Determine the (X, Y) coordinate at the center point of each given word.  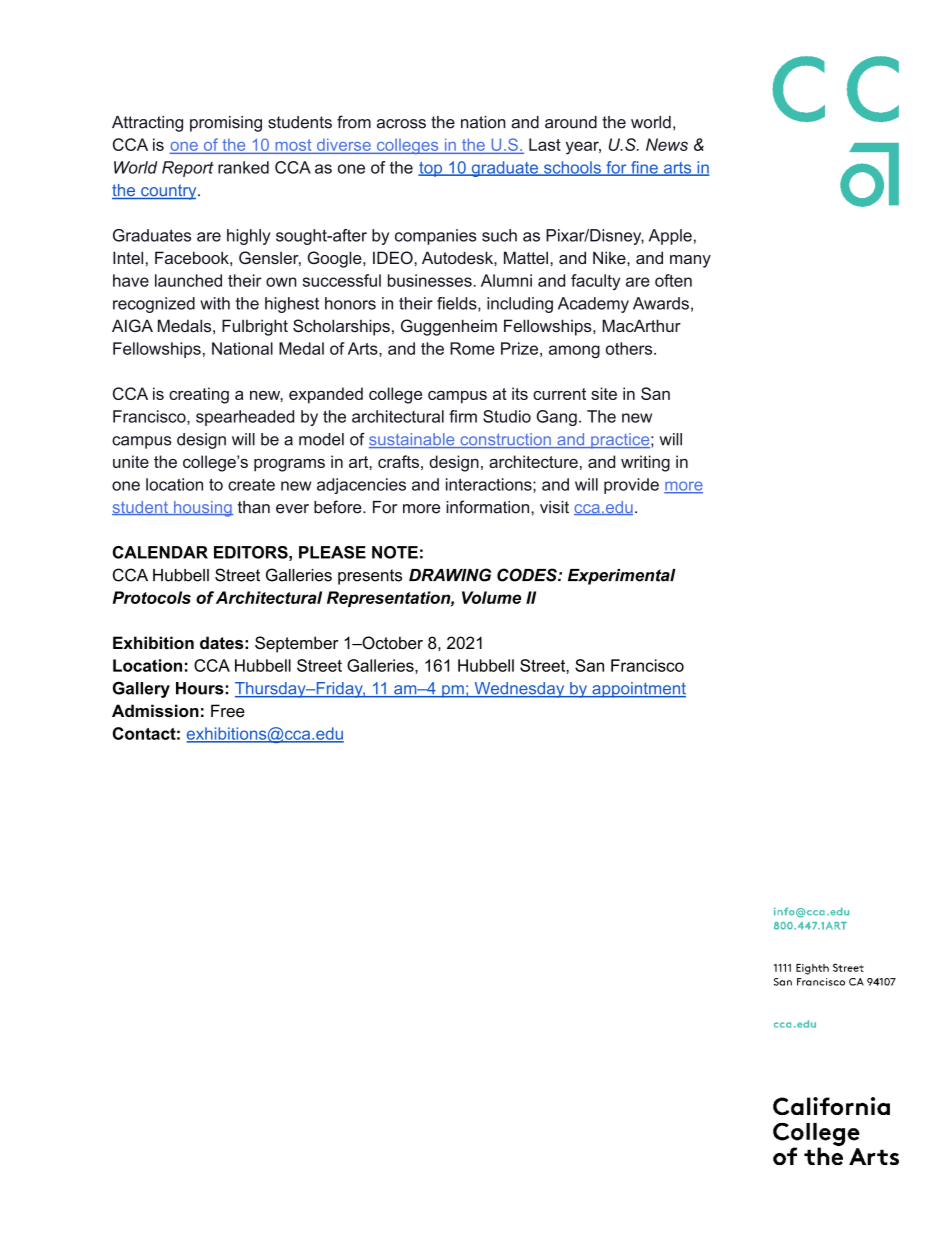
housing (202, 509)
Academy (593, 305)
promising (226, 124)
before (339, 507)
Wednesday (519, 690)
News (667, 144)
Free (228, 710)
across (401, 124)
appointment (638, 690)
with (215, 303)
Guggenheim (449, 327)
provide (631, 486)
